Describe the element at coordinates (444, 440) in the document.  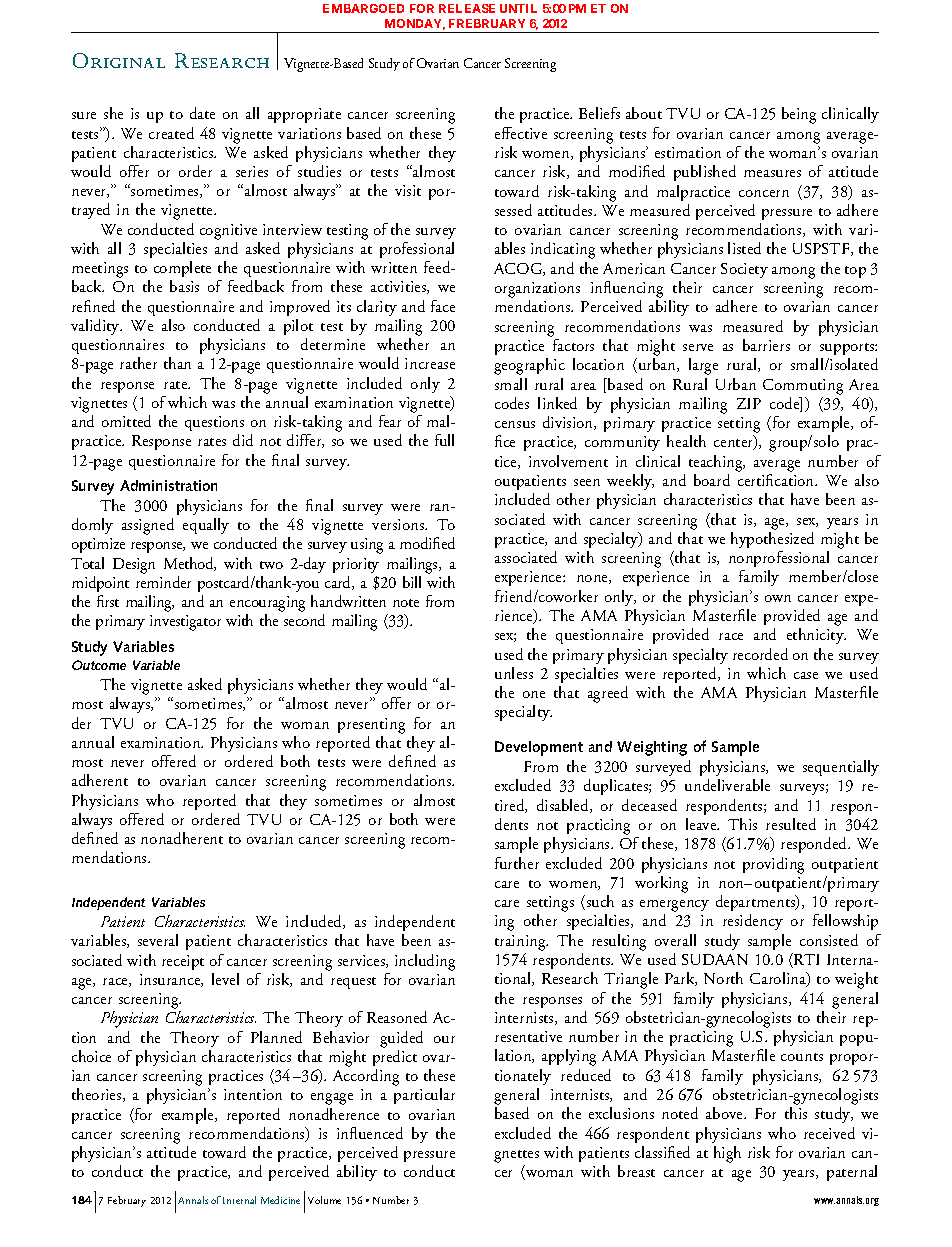
I see `full` at that location.
